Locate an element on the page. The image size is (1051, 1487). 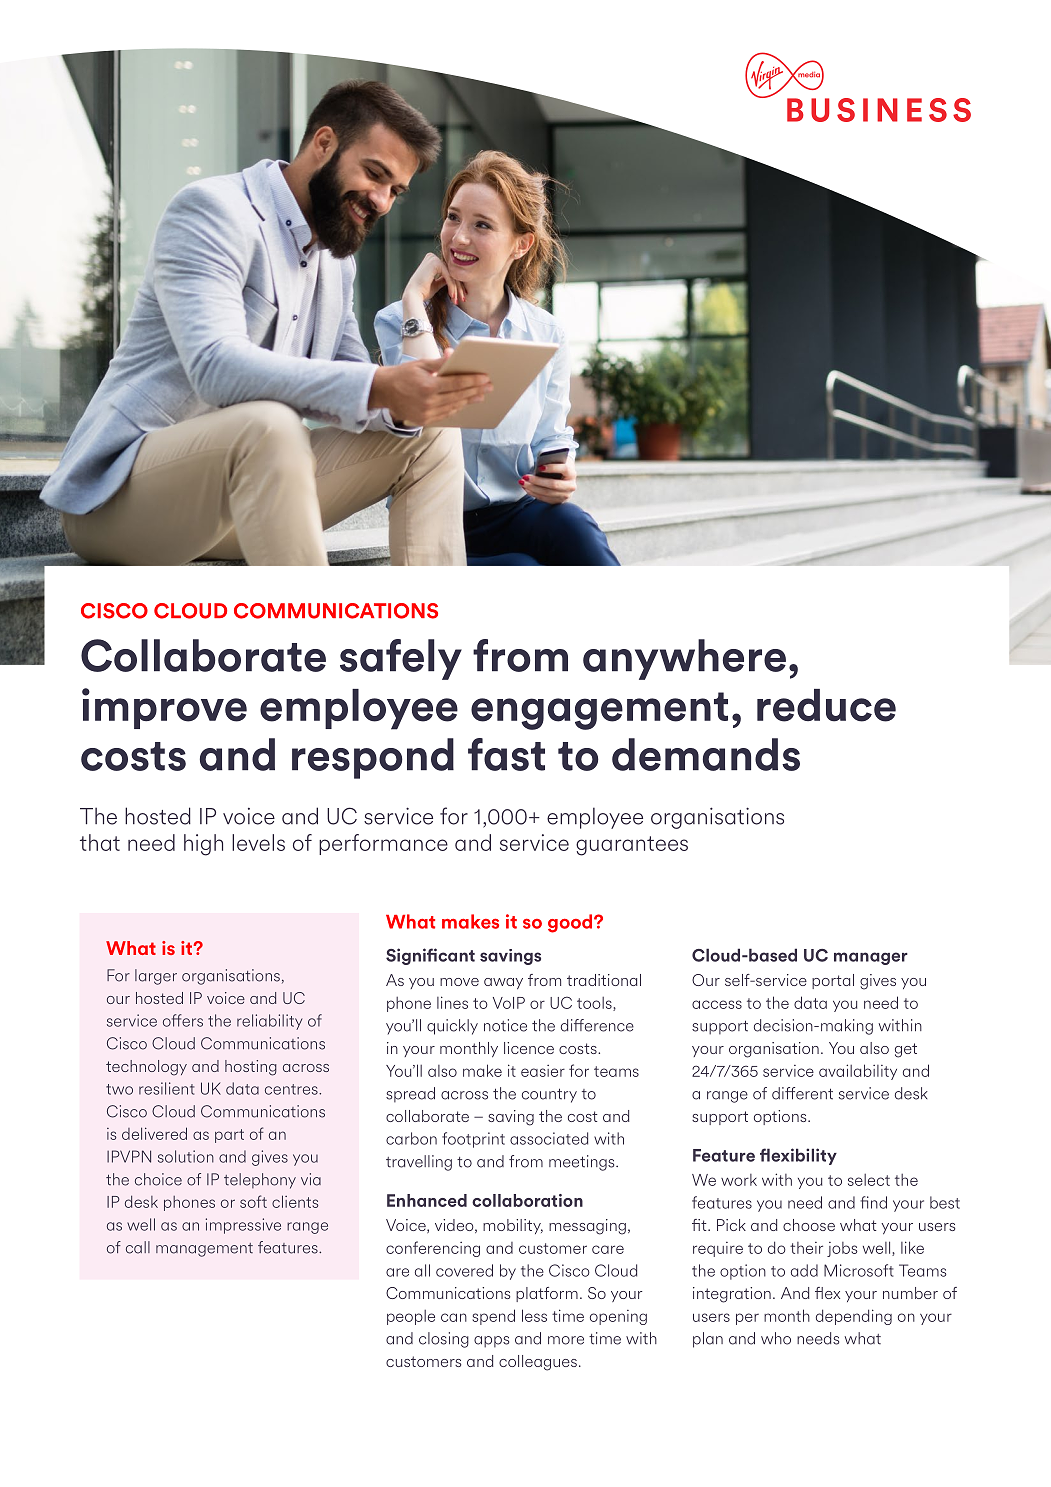
larger is located at coordinates (156, 977).
